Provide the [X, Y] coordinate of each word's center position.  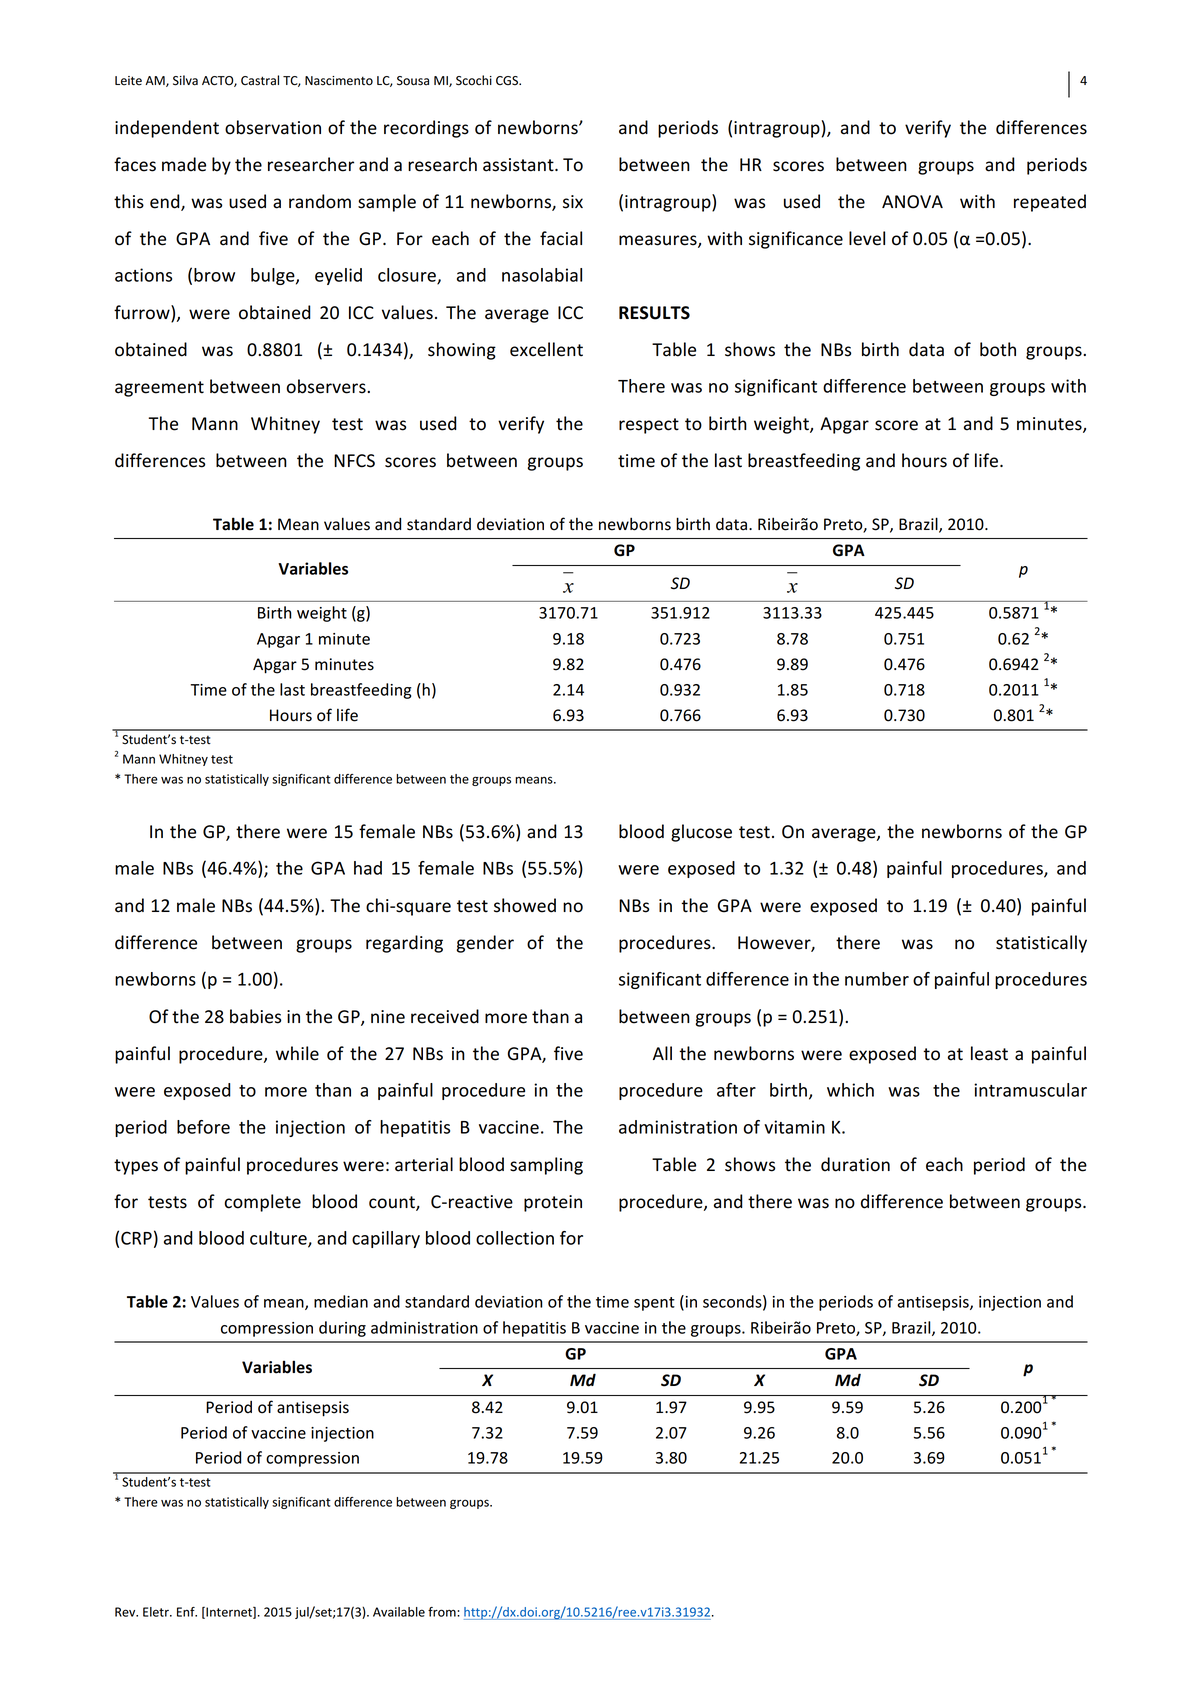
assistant [519, 165]
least [989, 1053]
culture [279, 1239]
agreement [159, 389]
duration [855, 1164]
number [877, 979]
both [998, 349]
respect [649, 426]
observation [273, 127]
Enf [187, 1612]
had [368, 868]
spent [654, 1304]
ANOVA [912, 202]
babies [255, 1016]
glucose [701, 833]
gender [485, 944]
